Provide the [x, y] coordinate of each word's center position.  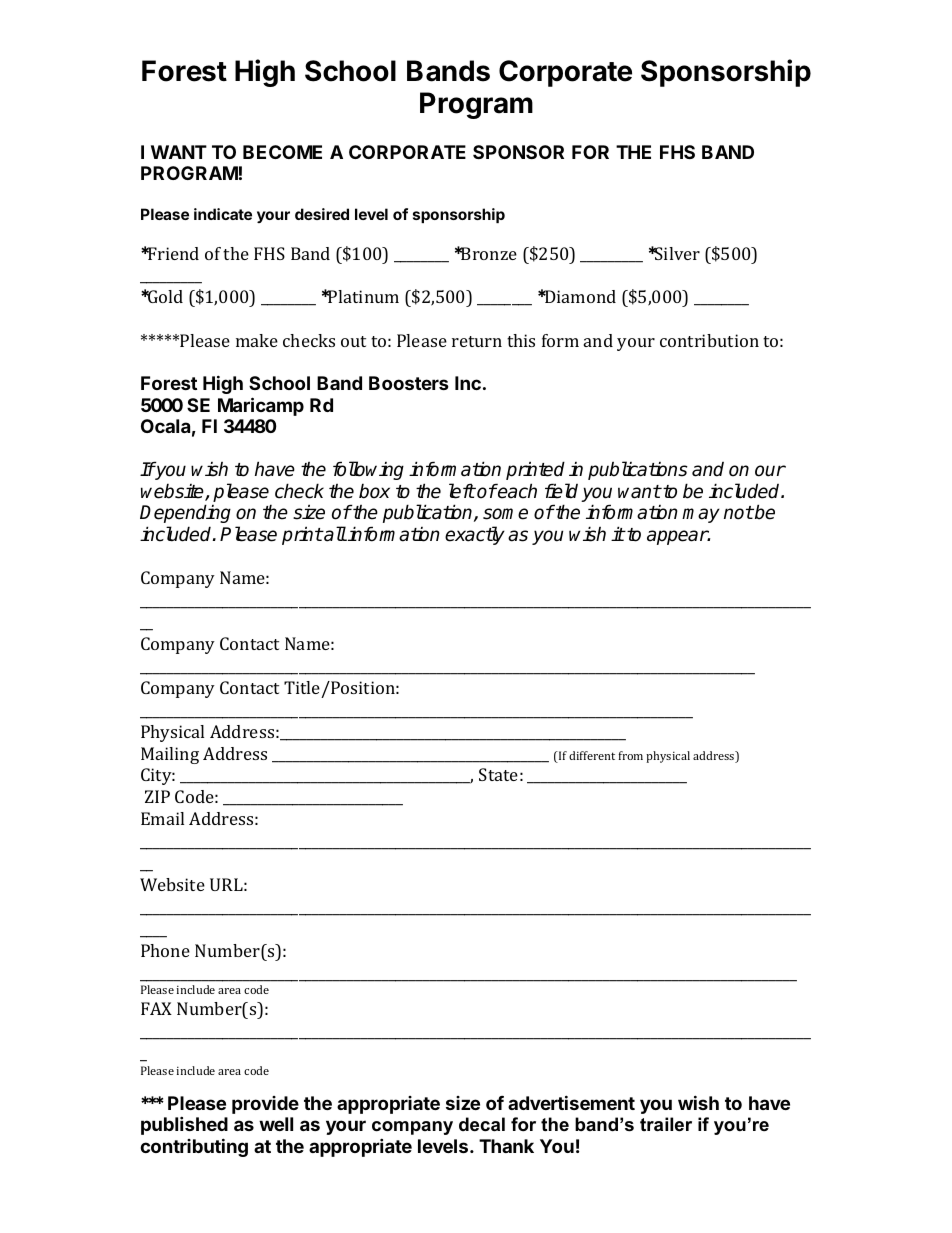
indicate [223, 214]
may [701, 515]
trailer [666, 1124]
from [630, 755]
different [592, 755]
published [184, 1125]
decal [482, 1124]
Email [162, 818]
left [462, 491]
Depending [185, 513]
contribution [709, 340]
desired [322, 214]
